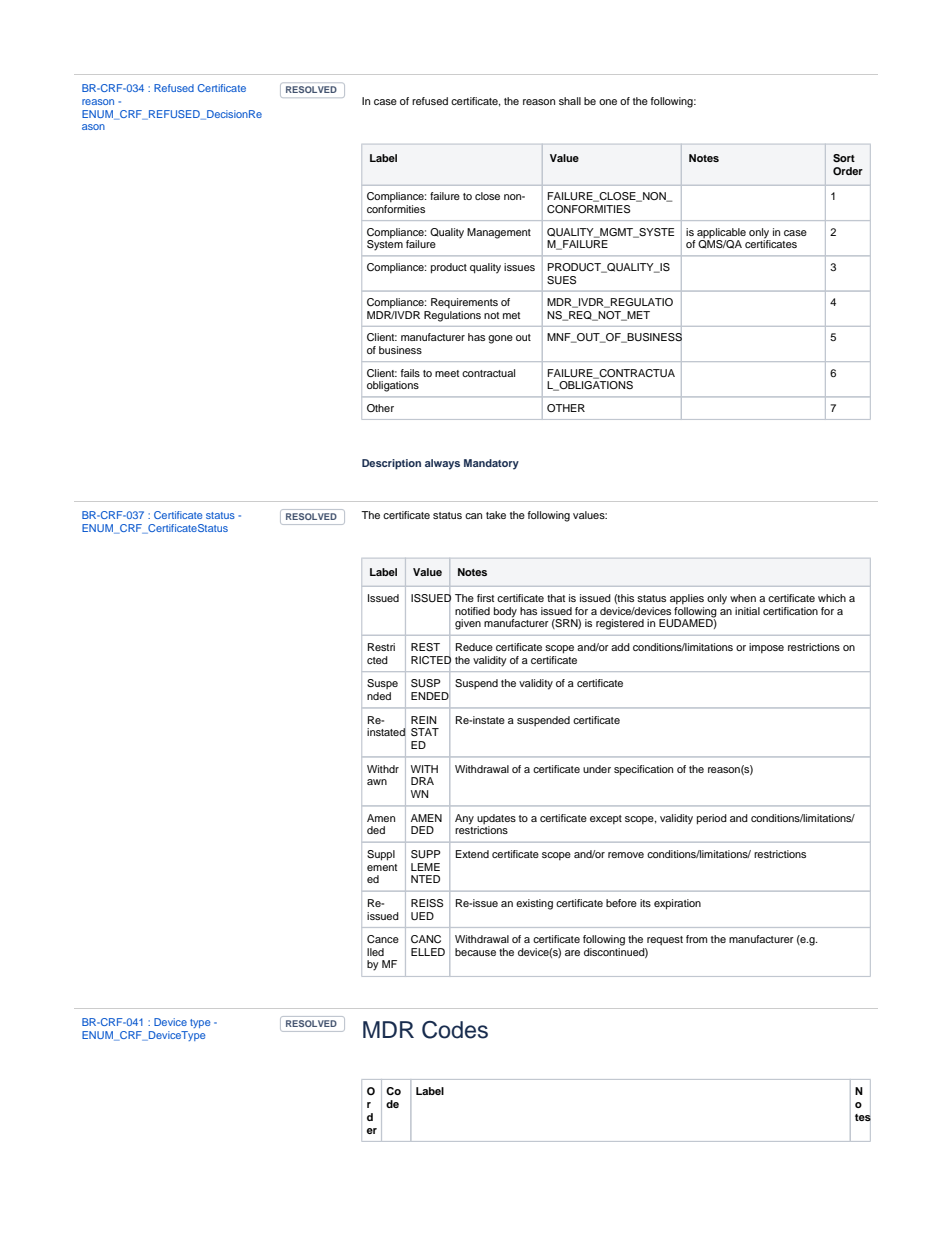 This document has height=1233, width=952. Describe the element at coordinates (721, 233) in the document. I see `applicable` at that location.
